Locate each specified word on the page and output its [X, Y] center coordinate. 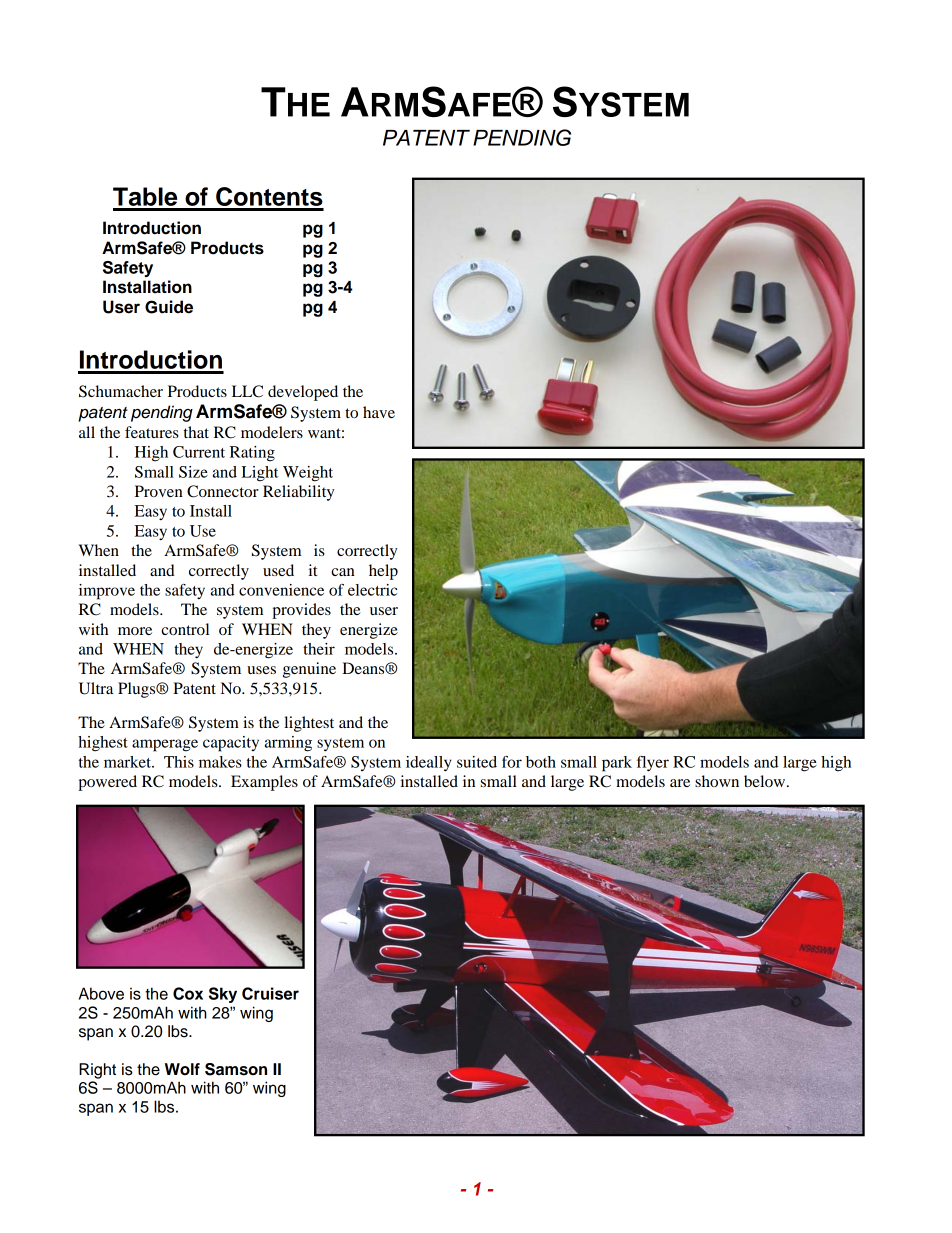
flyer [653, 764]
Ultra [96, 688]
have [379, 412]
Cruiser [270, 993]
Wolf [182, 1069]
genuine [309, 670]
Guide [169, 307]
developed [303, 393]
